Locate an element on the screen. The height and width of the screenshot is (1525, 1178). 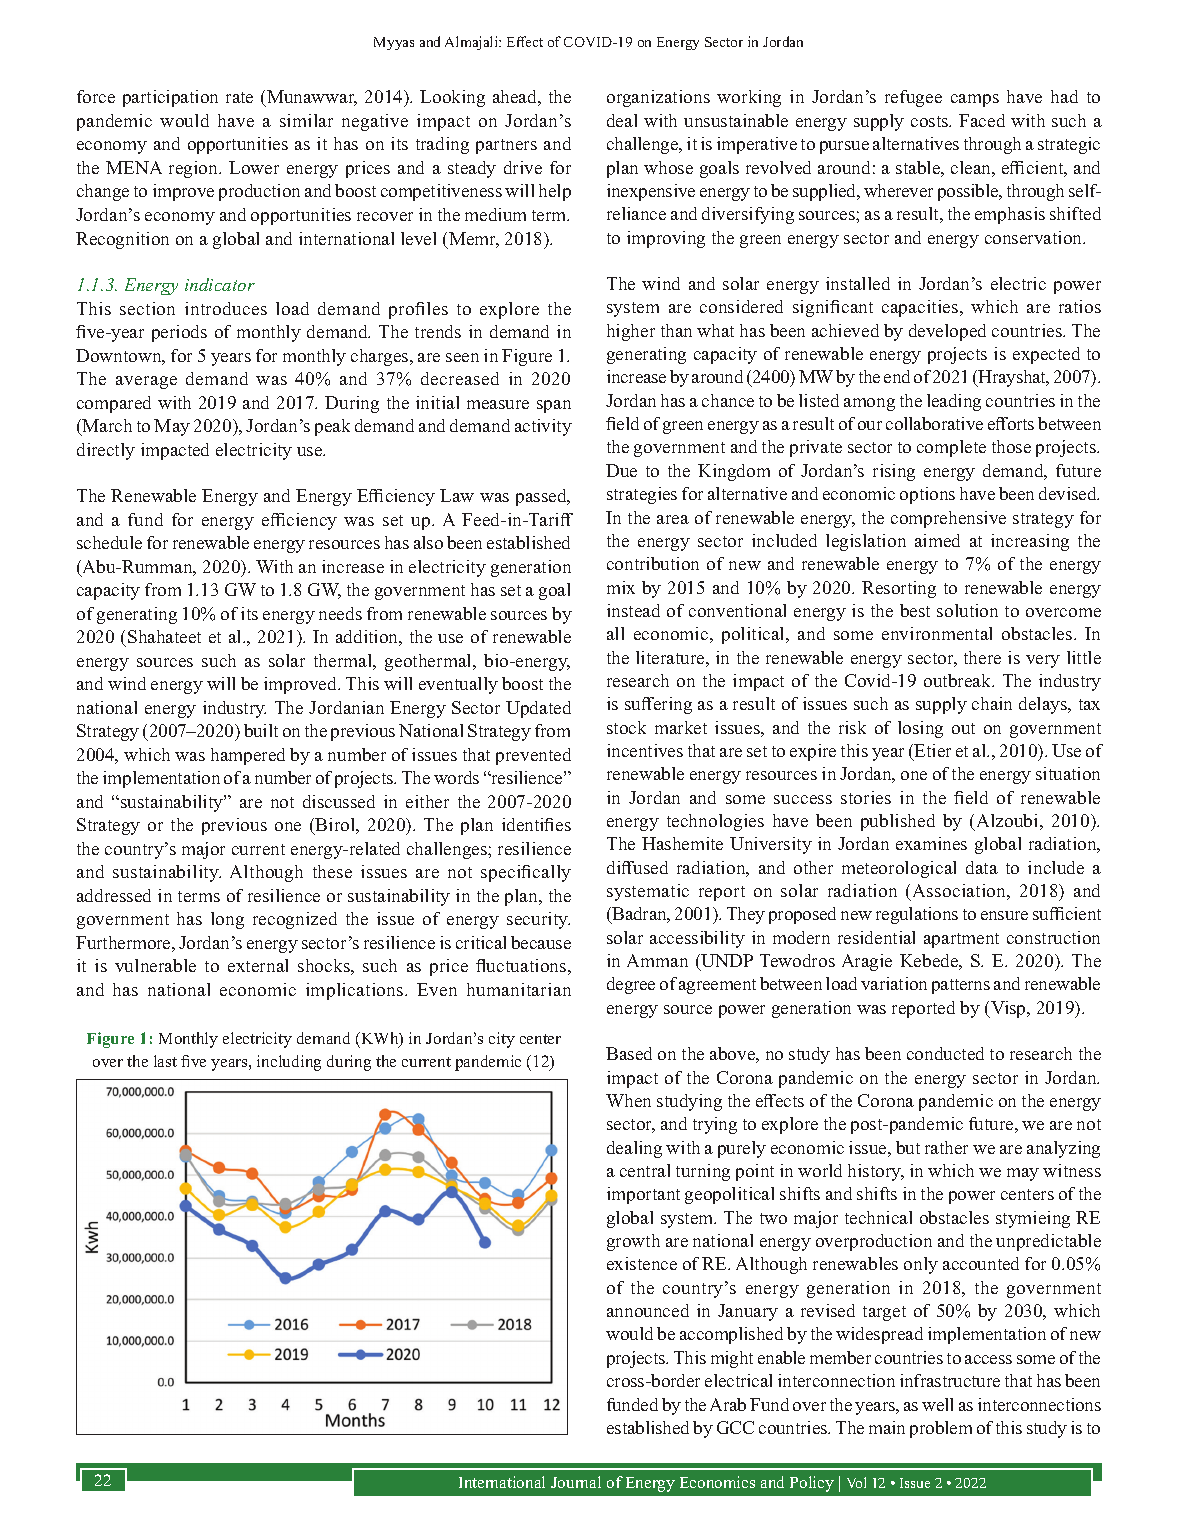
drive is located at coordinates (523, 167).
